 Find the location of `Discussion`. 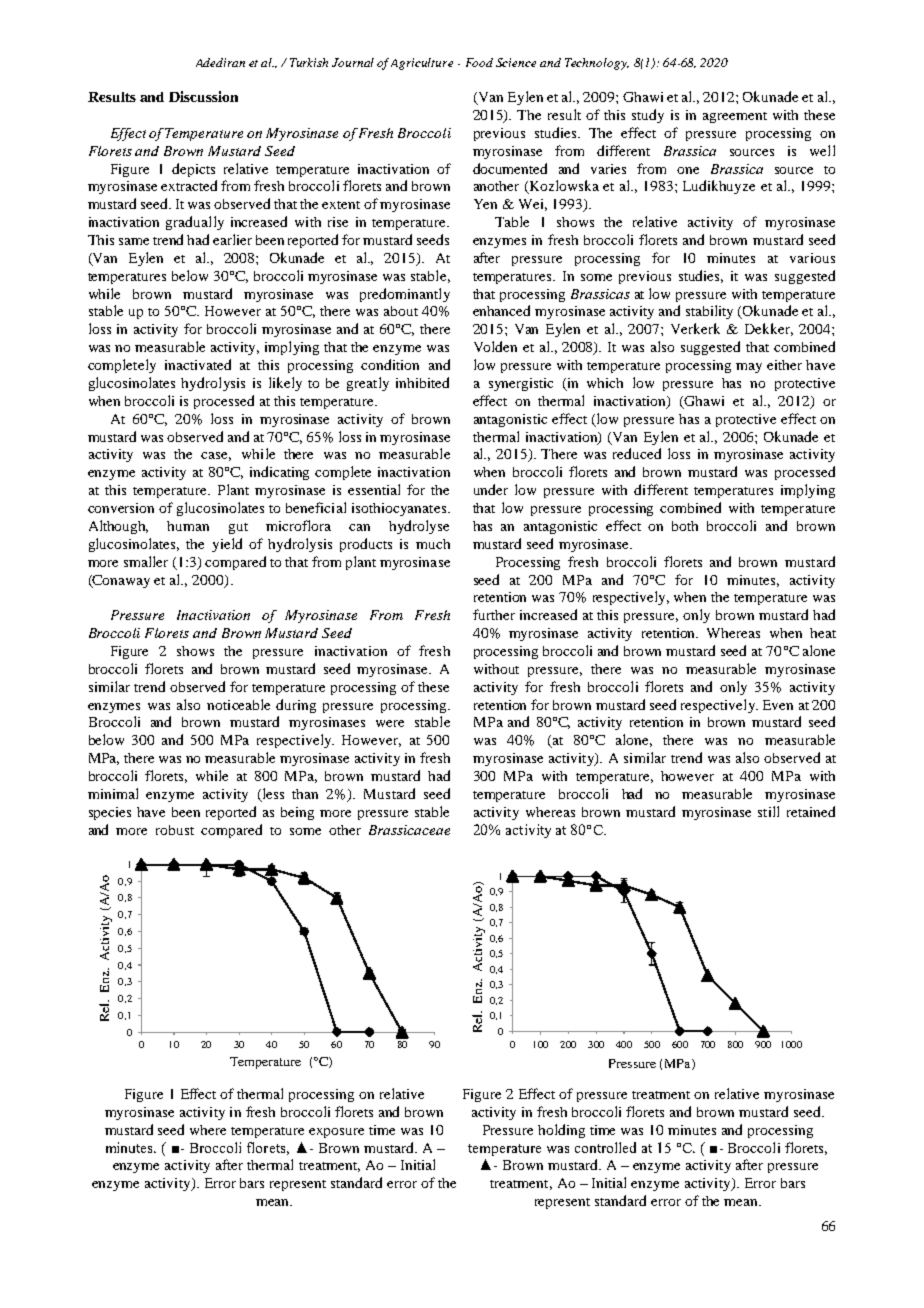

Discussion is located at coordinates (203, 96).
